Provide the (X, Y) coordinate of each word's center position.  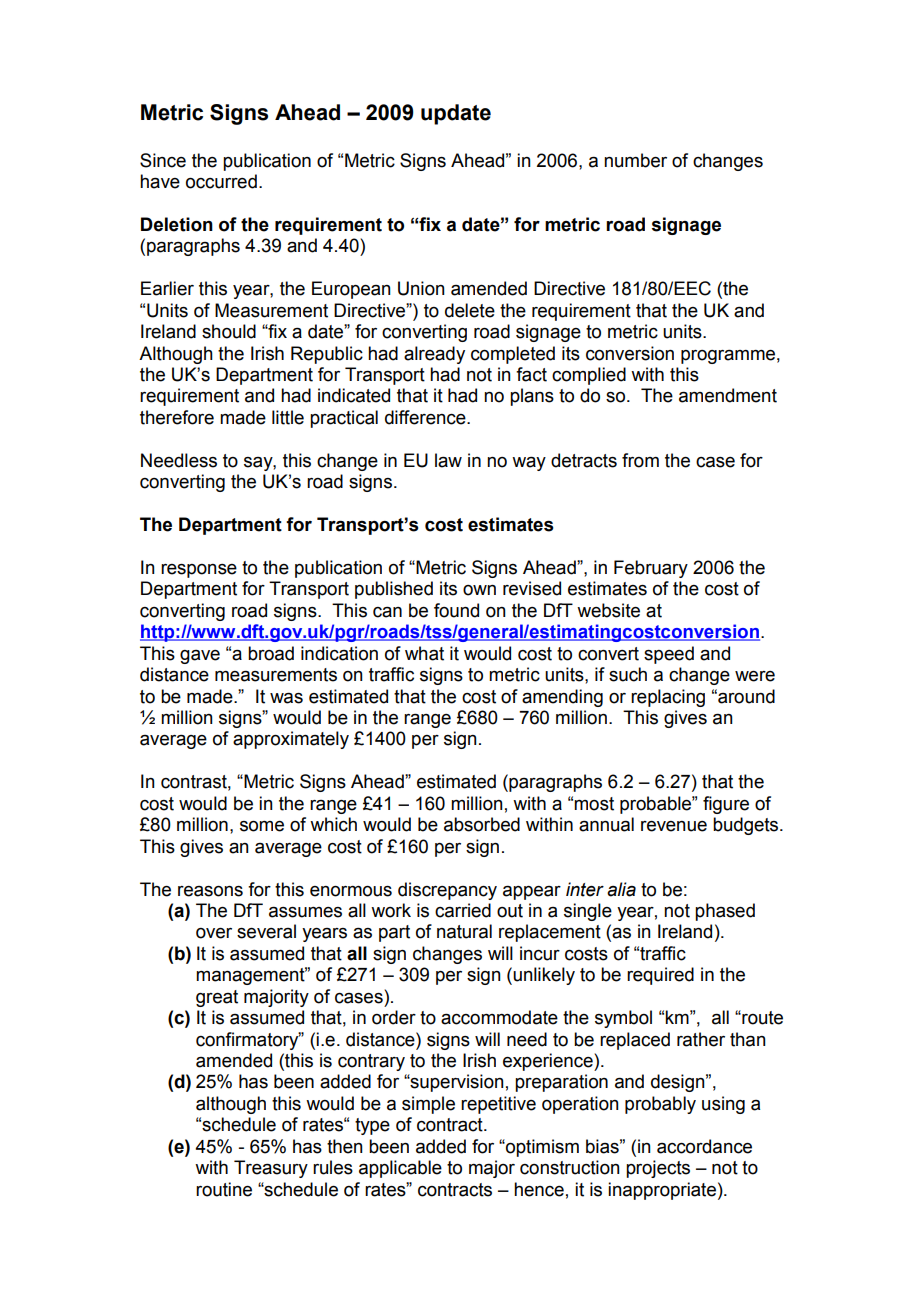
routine (224, 1189)
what (424, 653)
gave (200, 657)
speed (669, 655)
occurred (221, 181)
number (635, 160)
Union (421, 288)
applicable (400, 1169)
